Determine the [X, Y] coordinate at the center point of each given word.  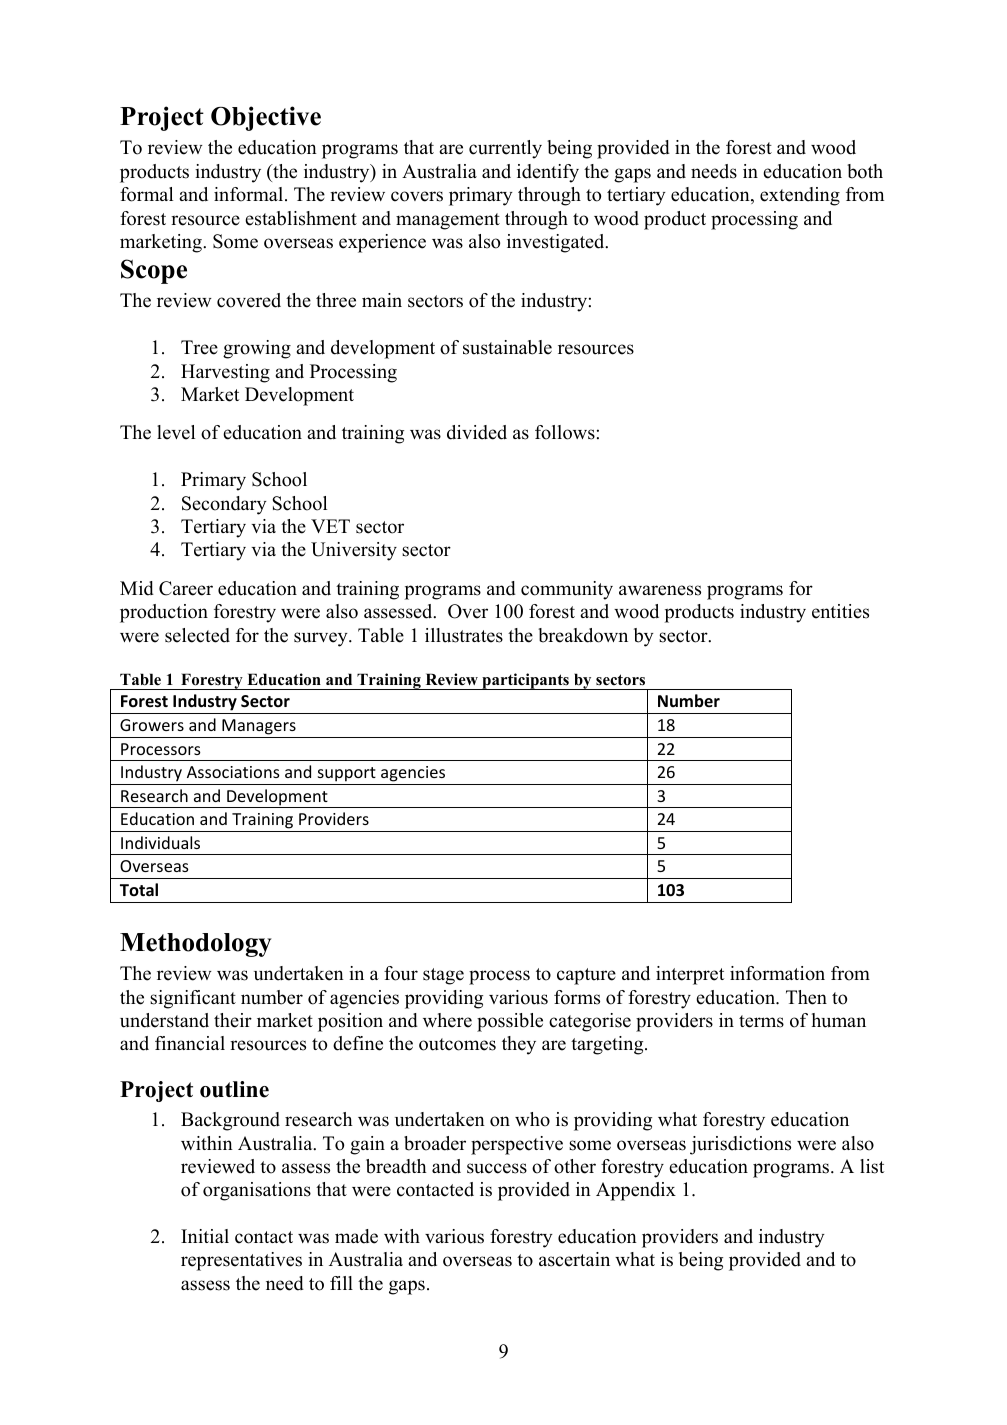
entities [840, 611]
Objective [266, 118]
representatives [241, 1261]
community [567, 590]
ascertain [574, 1259]
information [777, 973]
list [872, 1166]
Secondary [224, 505]
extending [800, 196]
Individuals [160, 842]
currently [505, 149]
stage [443, 976]
